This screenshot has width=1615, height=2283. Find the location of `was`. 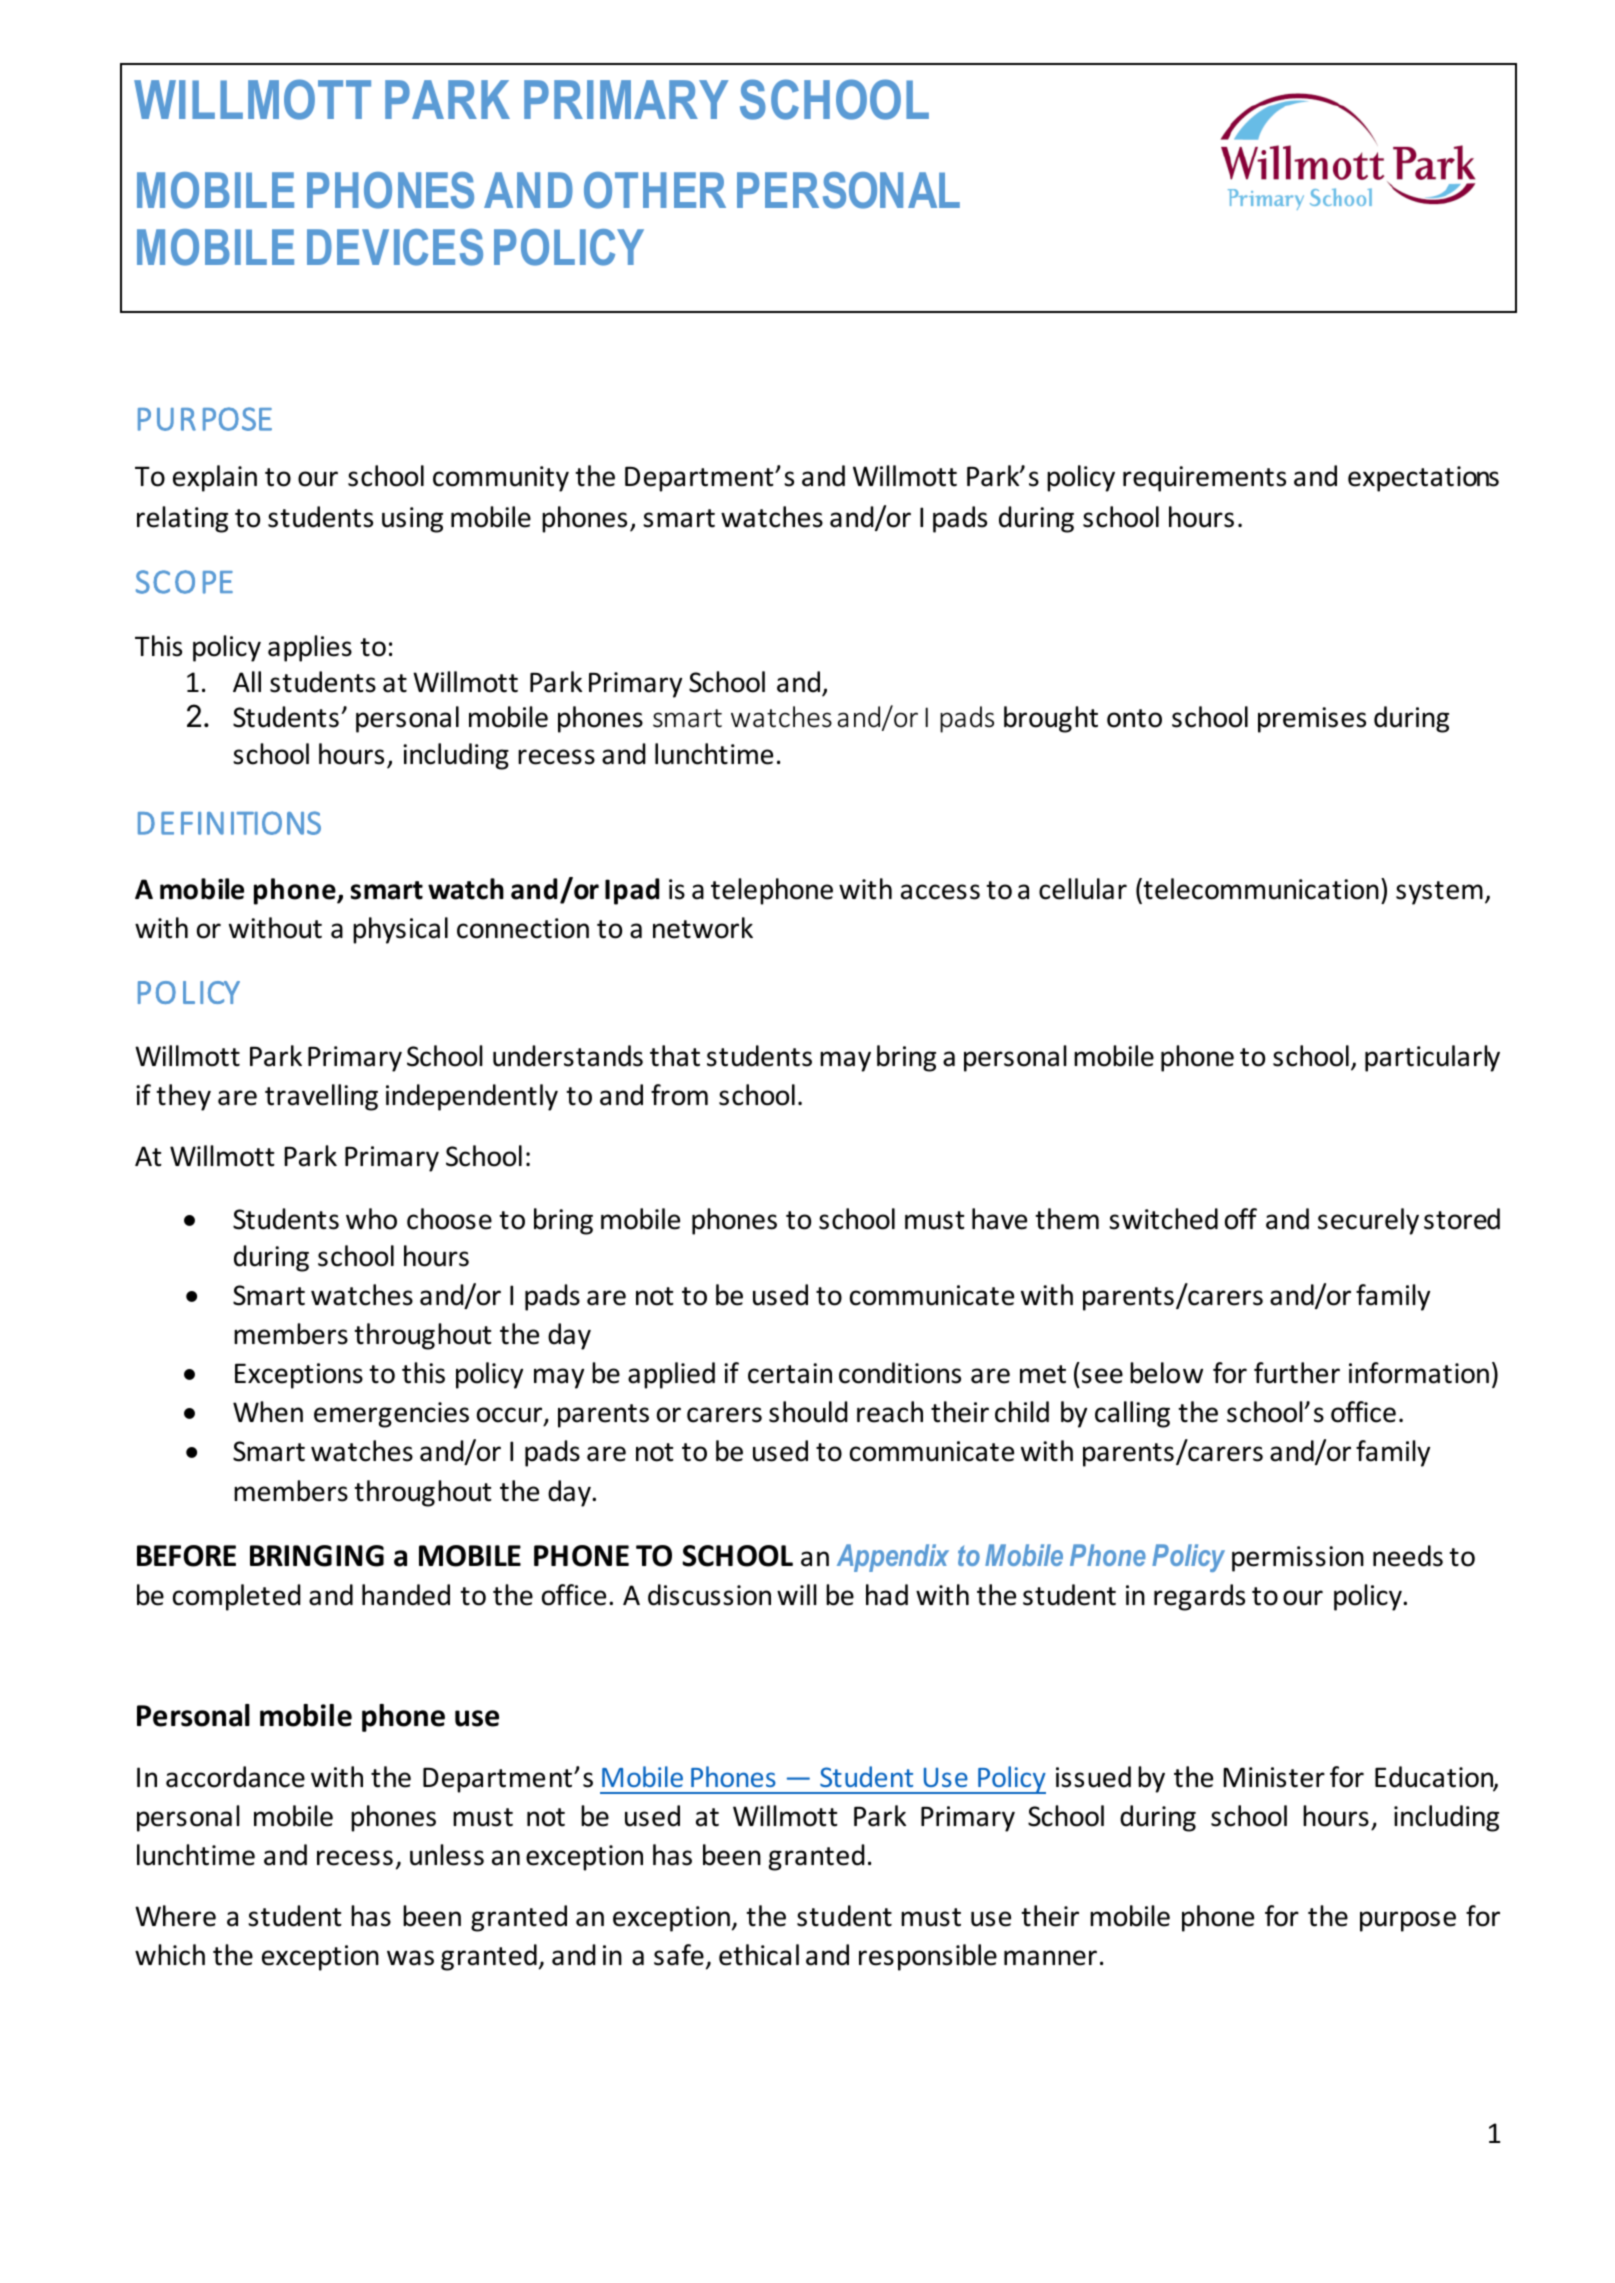

was is located at coordinates (410, 1958).
